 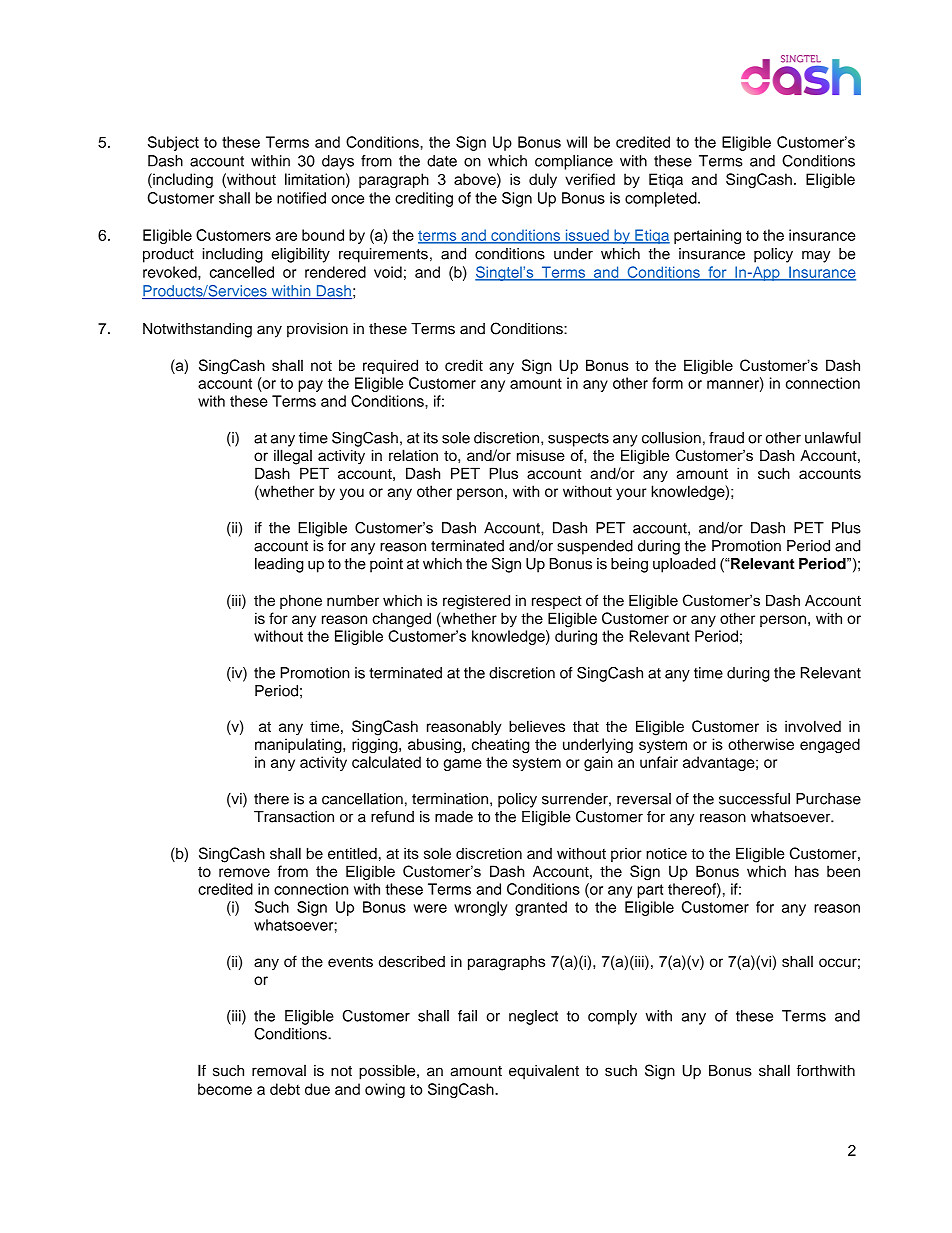 What do you see at coordinates (301, 198) in the screenshot?
I see `notified` at bounding box center [301, 198].
